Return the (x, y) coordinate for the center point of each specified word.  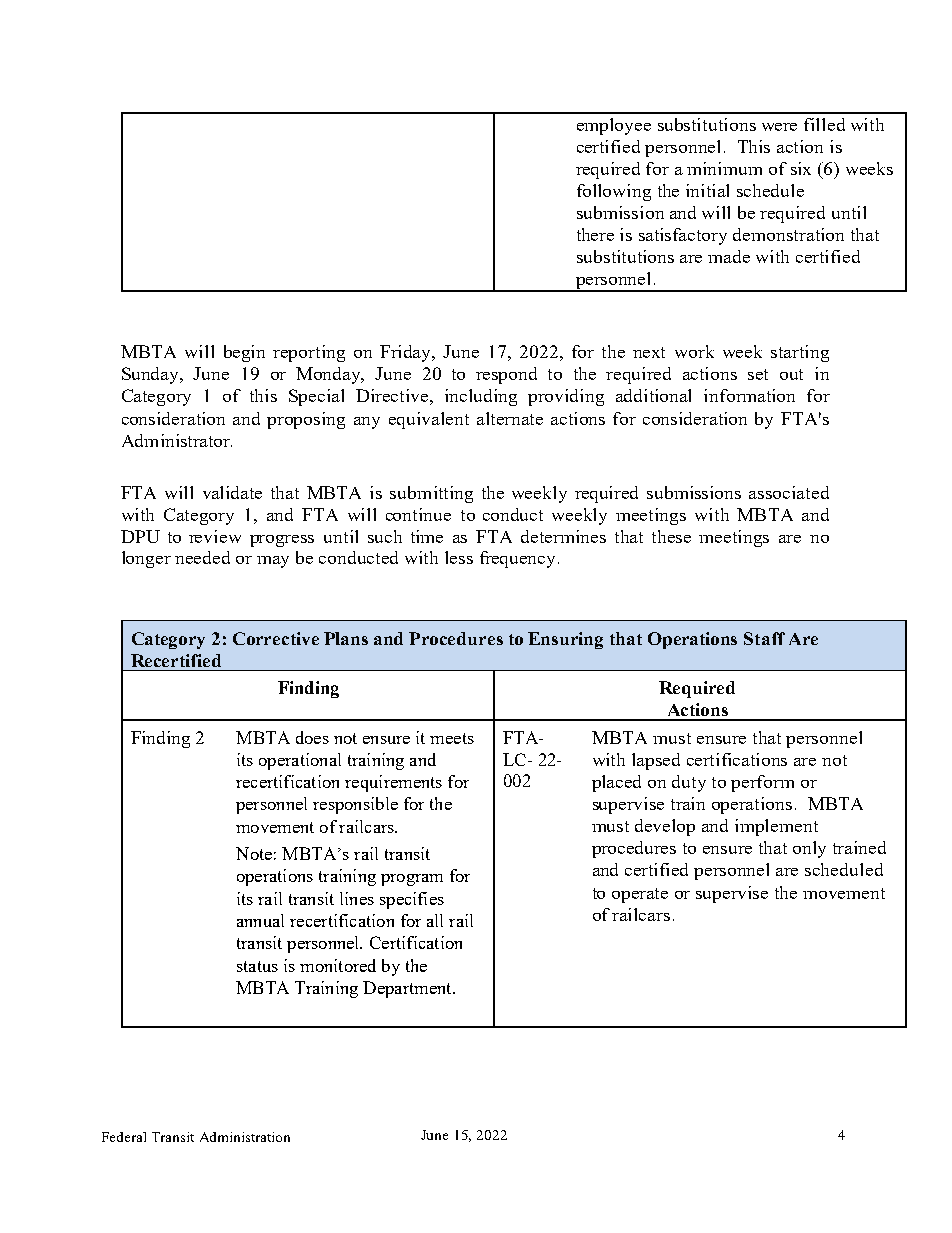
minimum (724, 168)
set (758, 374)
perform (762, 783)
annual (260, 920)
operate (640, 895)
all (435, 920)
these (671, 536)
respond (506, 375)
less (459, 557)
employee (614, 126)
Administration (245, 1137)
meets (452, 738)
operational (300, 761)
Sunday (152, 375)
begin (244, 353)
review (215, 536)
